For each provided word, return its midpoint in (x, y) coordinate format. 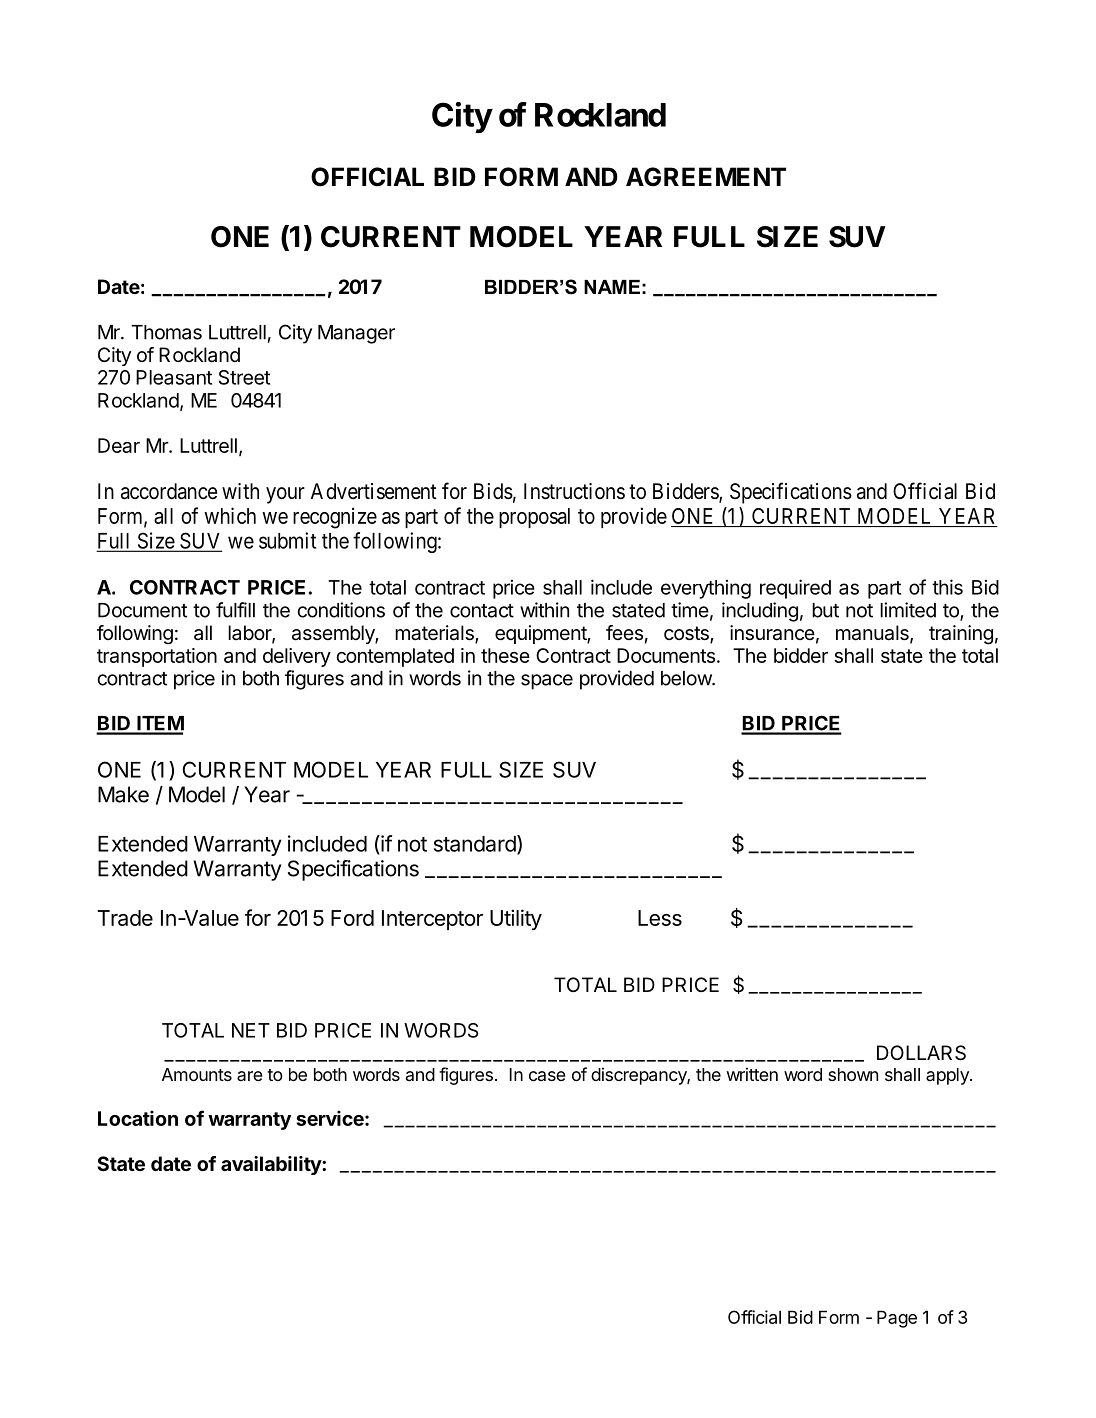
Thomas (166, 332)
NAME (612, 287)
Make (123, 794)
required (795, 589)
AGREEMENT (706, 177)
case (547, 1076)
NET (251, 1030)
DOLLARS (921, 1053)
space (547, 682)
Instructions (574, 491)
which (230, 515)
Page (897, 1319)
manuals (873, 634)
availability (272, 1165)
